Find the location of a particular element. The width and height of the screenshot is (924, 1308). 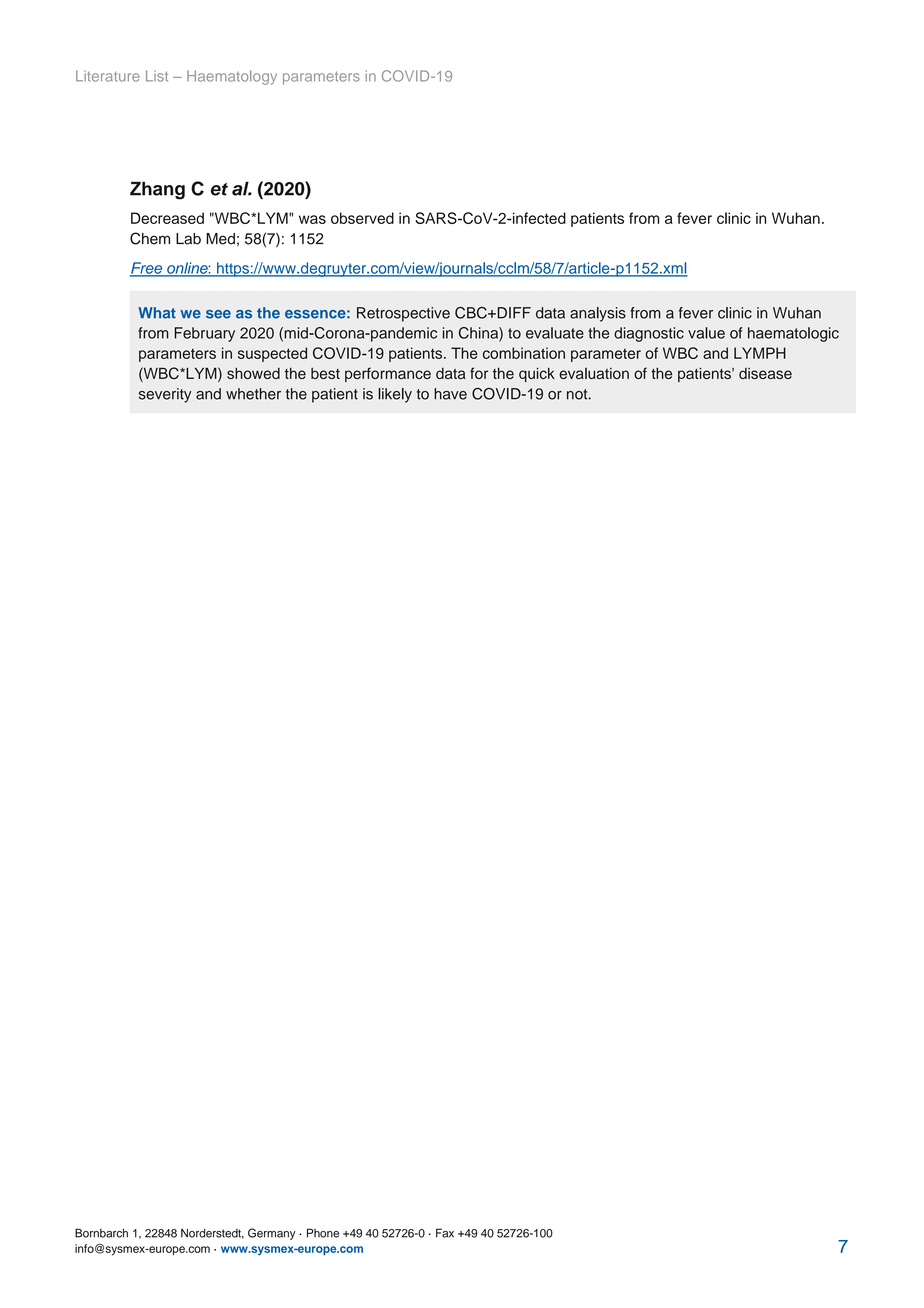

Phone is located at coordinates (323, 1233).
